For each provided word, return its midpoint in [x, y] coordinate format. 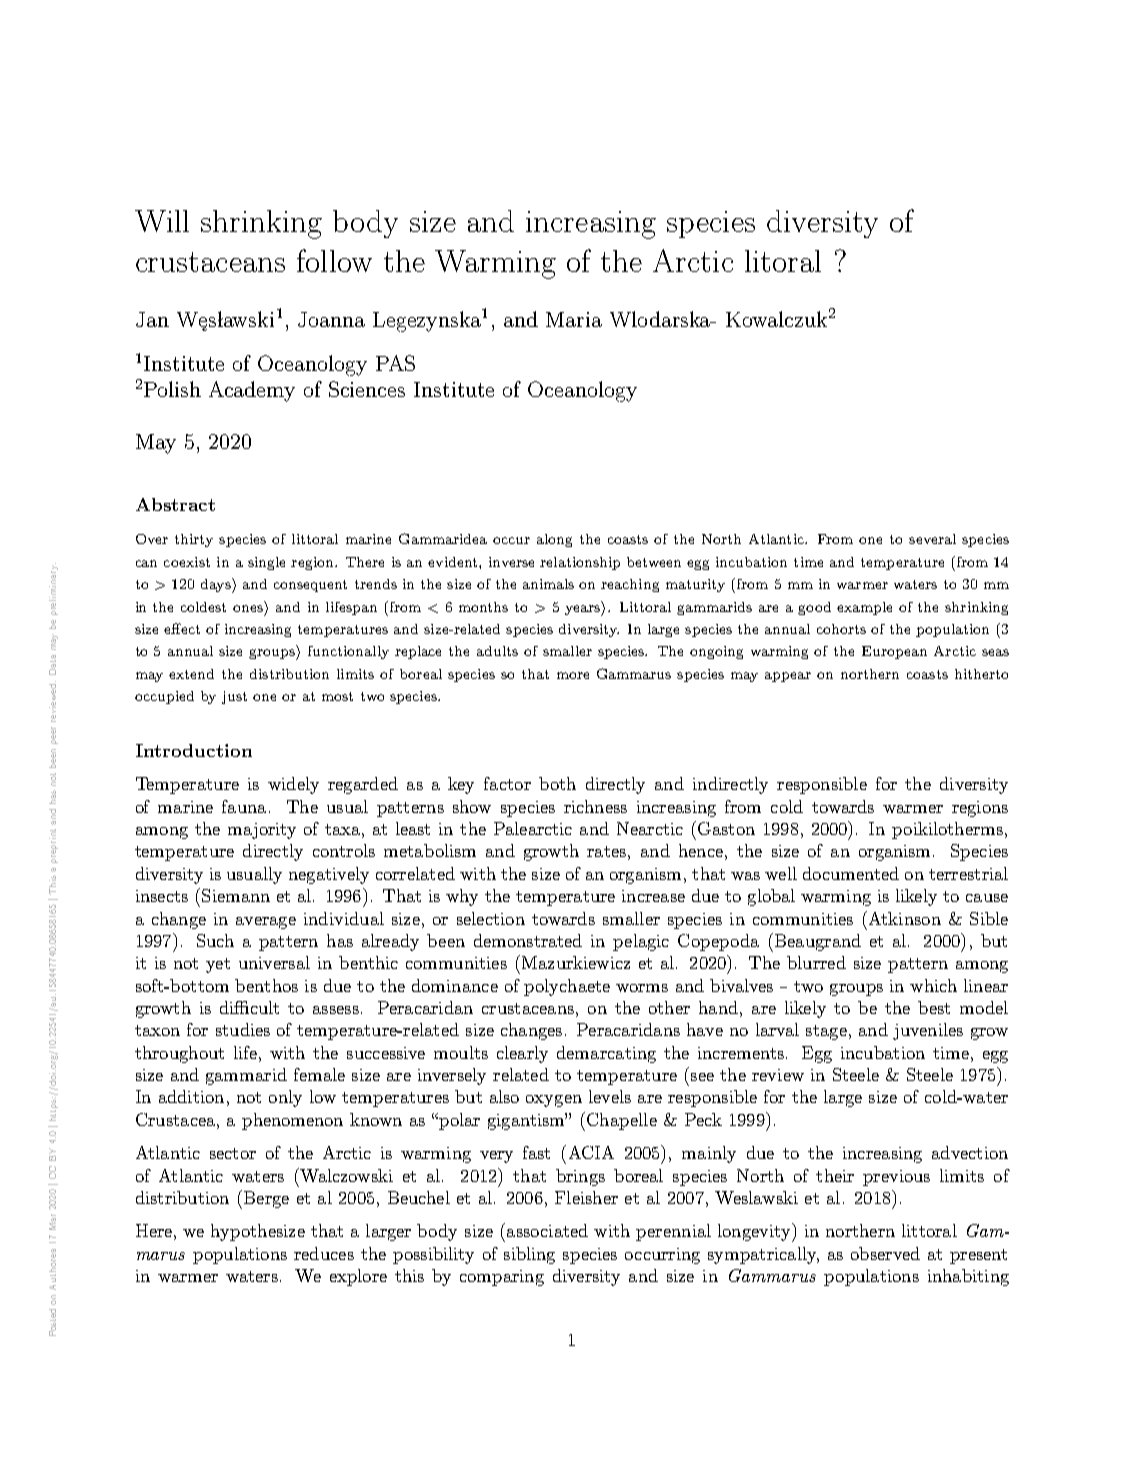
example [864, 608]
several [932, 539]
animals [548, 584]
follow [334, 260]
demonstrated [528, 940]
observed [885, 1253]
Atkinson [903, 918]
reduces [324, 1253]
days [217, 585]
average [266, 923]
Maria [574, 319]
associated [547, 1230]
